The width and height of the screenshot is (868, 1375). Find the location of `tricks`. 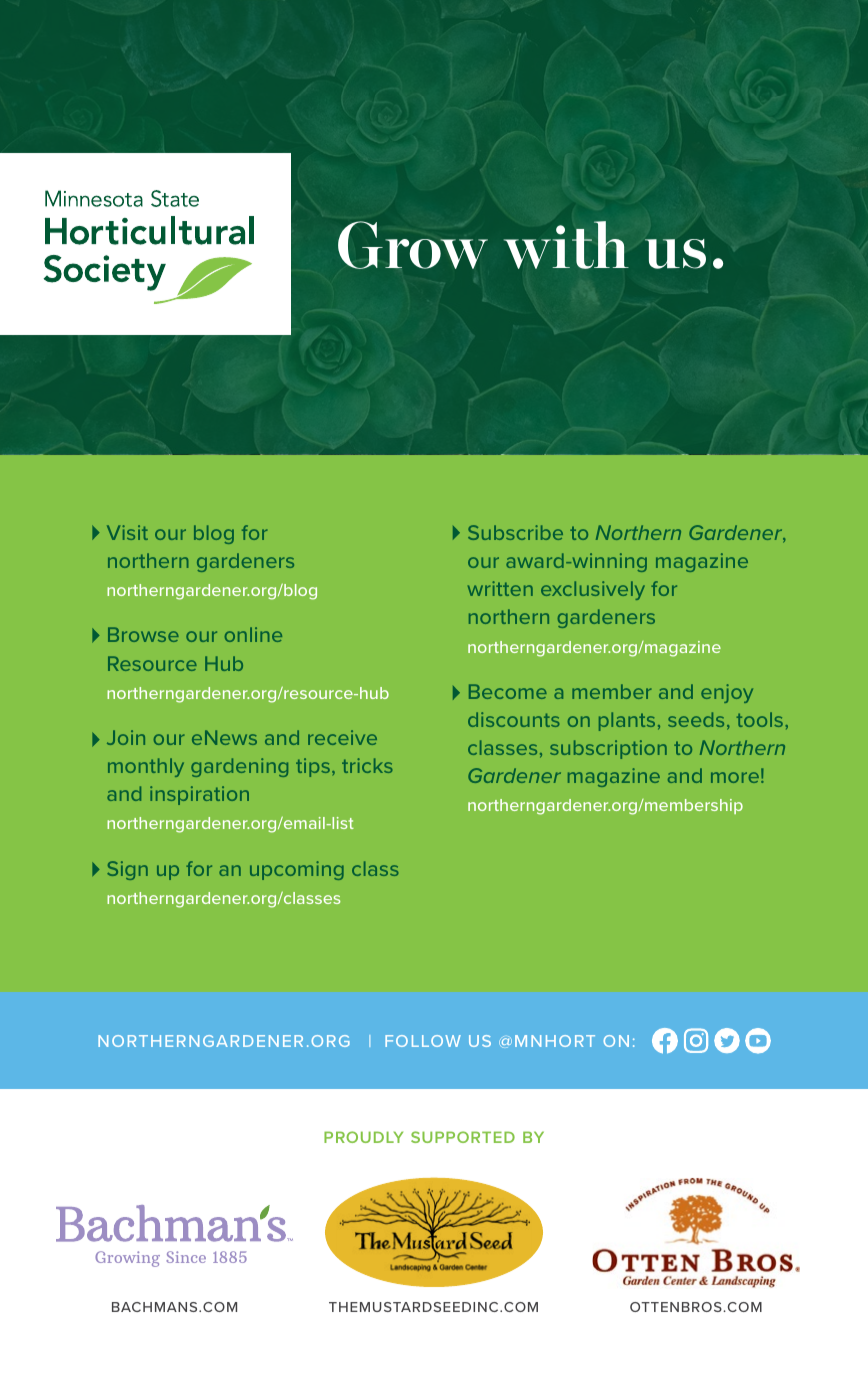

tricks is located at coordinates (367, 765).
